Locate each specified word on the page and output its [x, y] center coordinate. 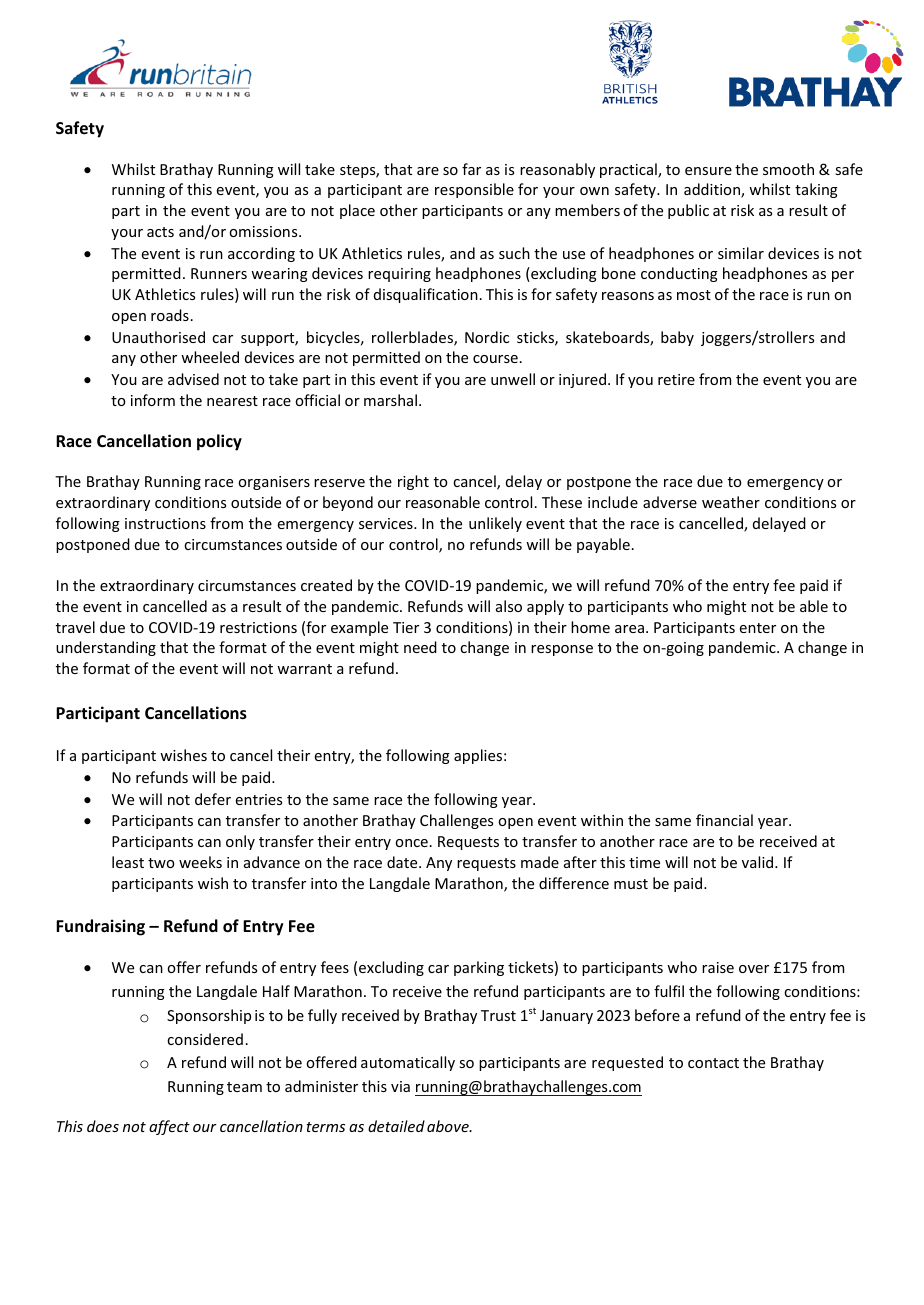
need [420, 647]
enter [758, 628]
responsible [474, 190]
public [688, 211]
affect [169, 1127]
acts [160, 232]
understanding [106, 648]
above [449, 1126]
